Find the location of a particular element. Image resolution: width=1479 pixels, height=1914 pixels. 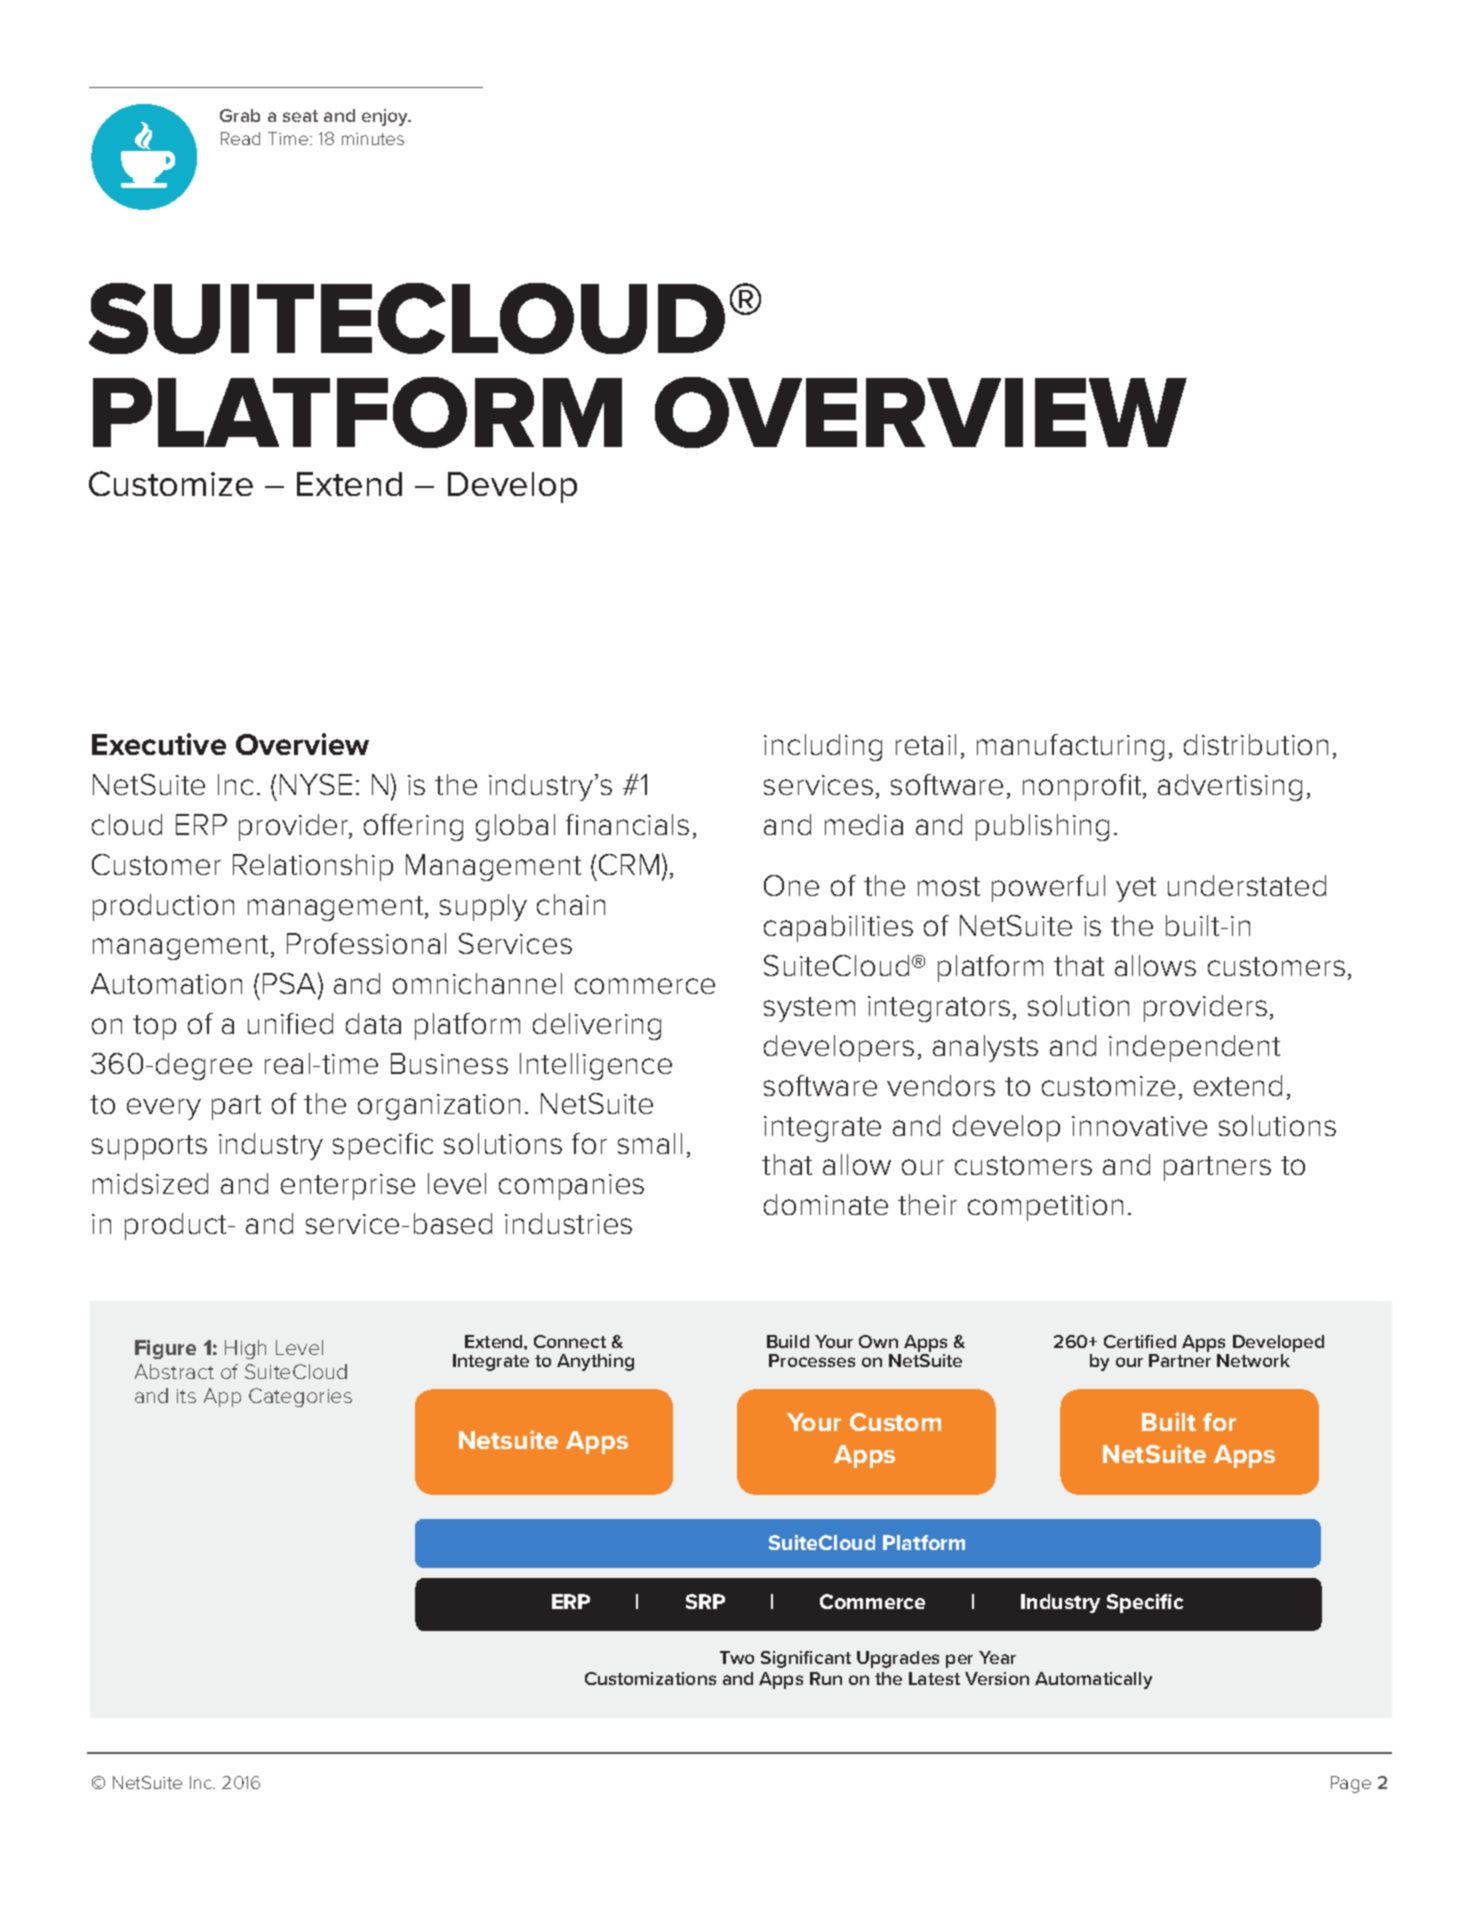

including is located at coordinates (823, 747).
